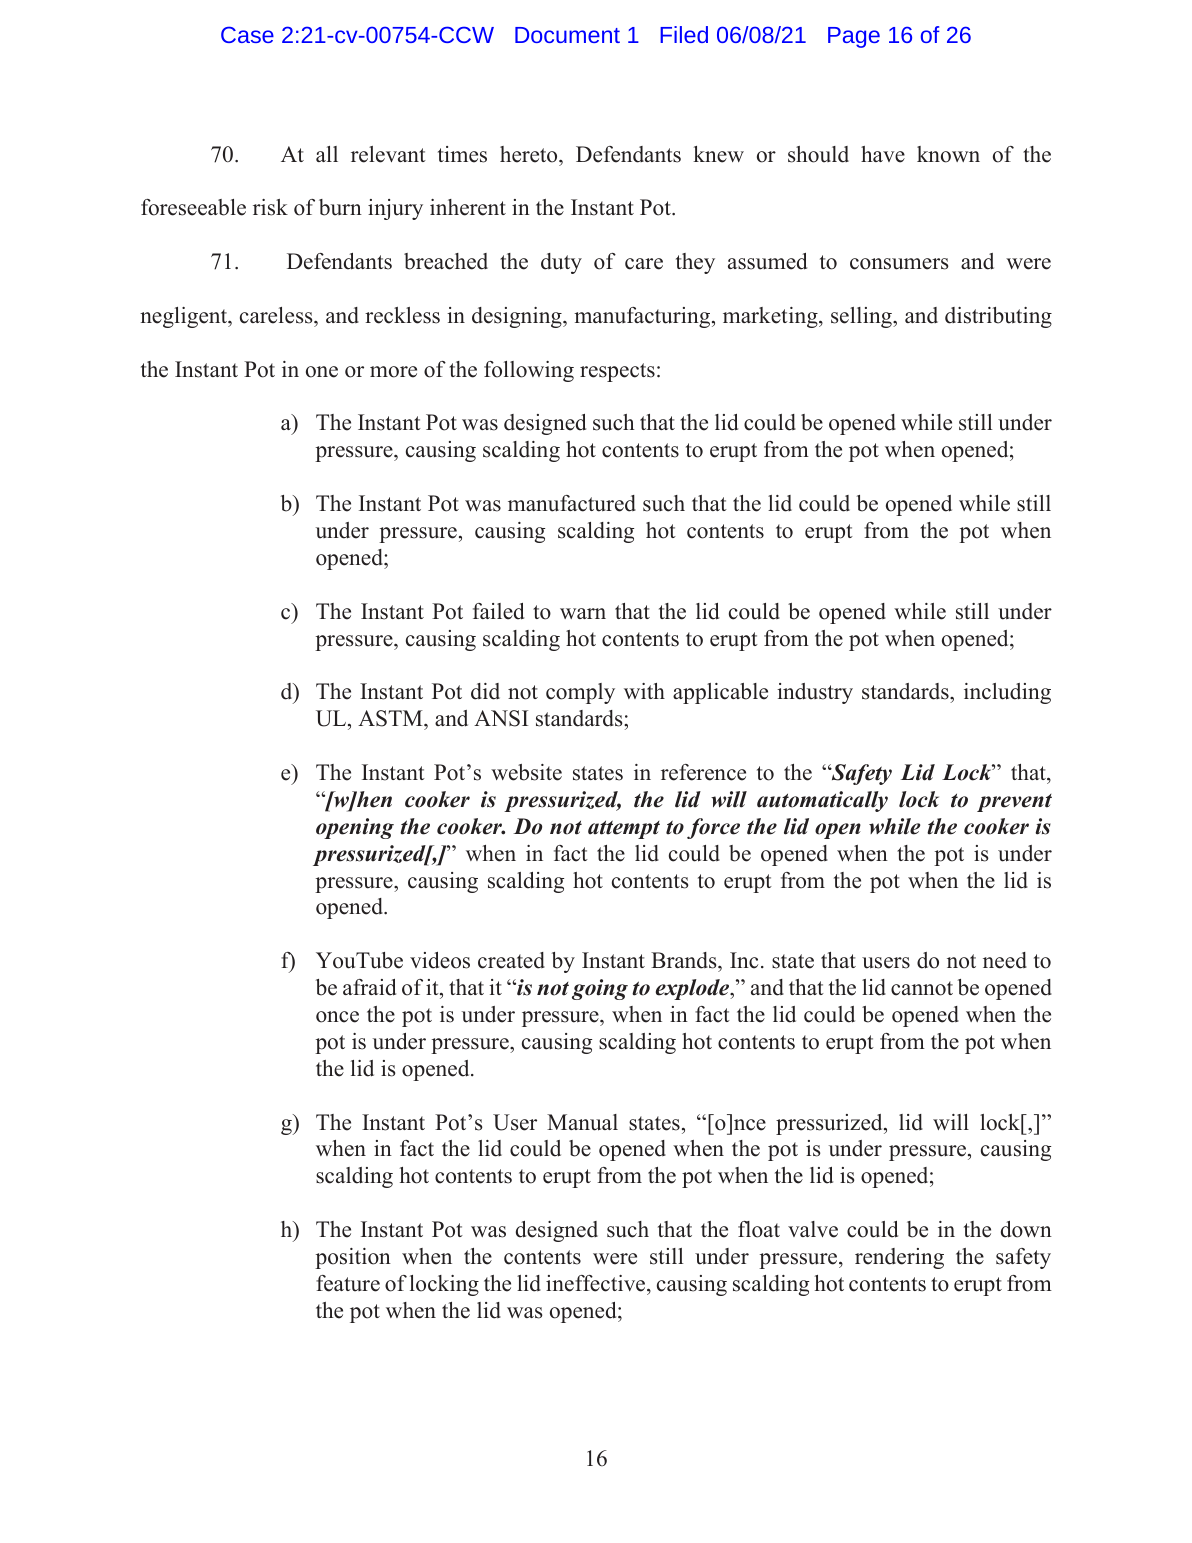 The image size is (1192, 1543). Describe the element at coordinates (567, 35) in the screenshot. I see `Document` at that location.
